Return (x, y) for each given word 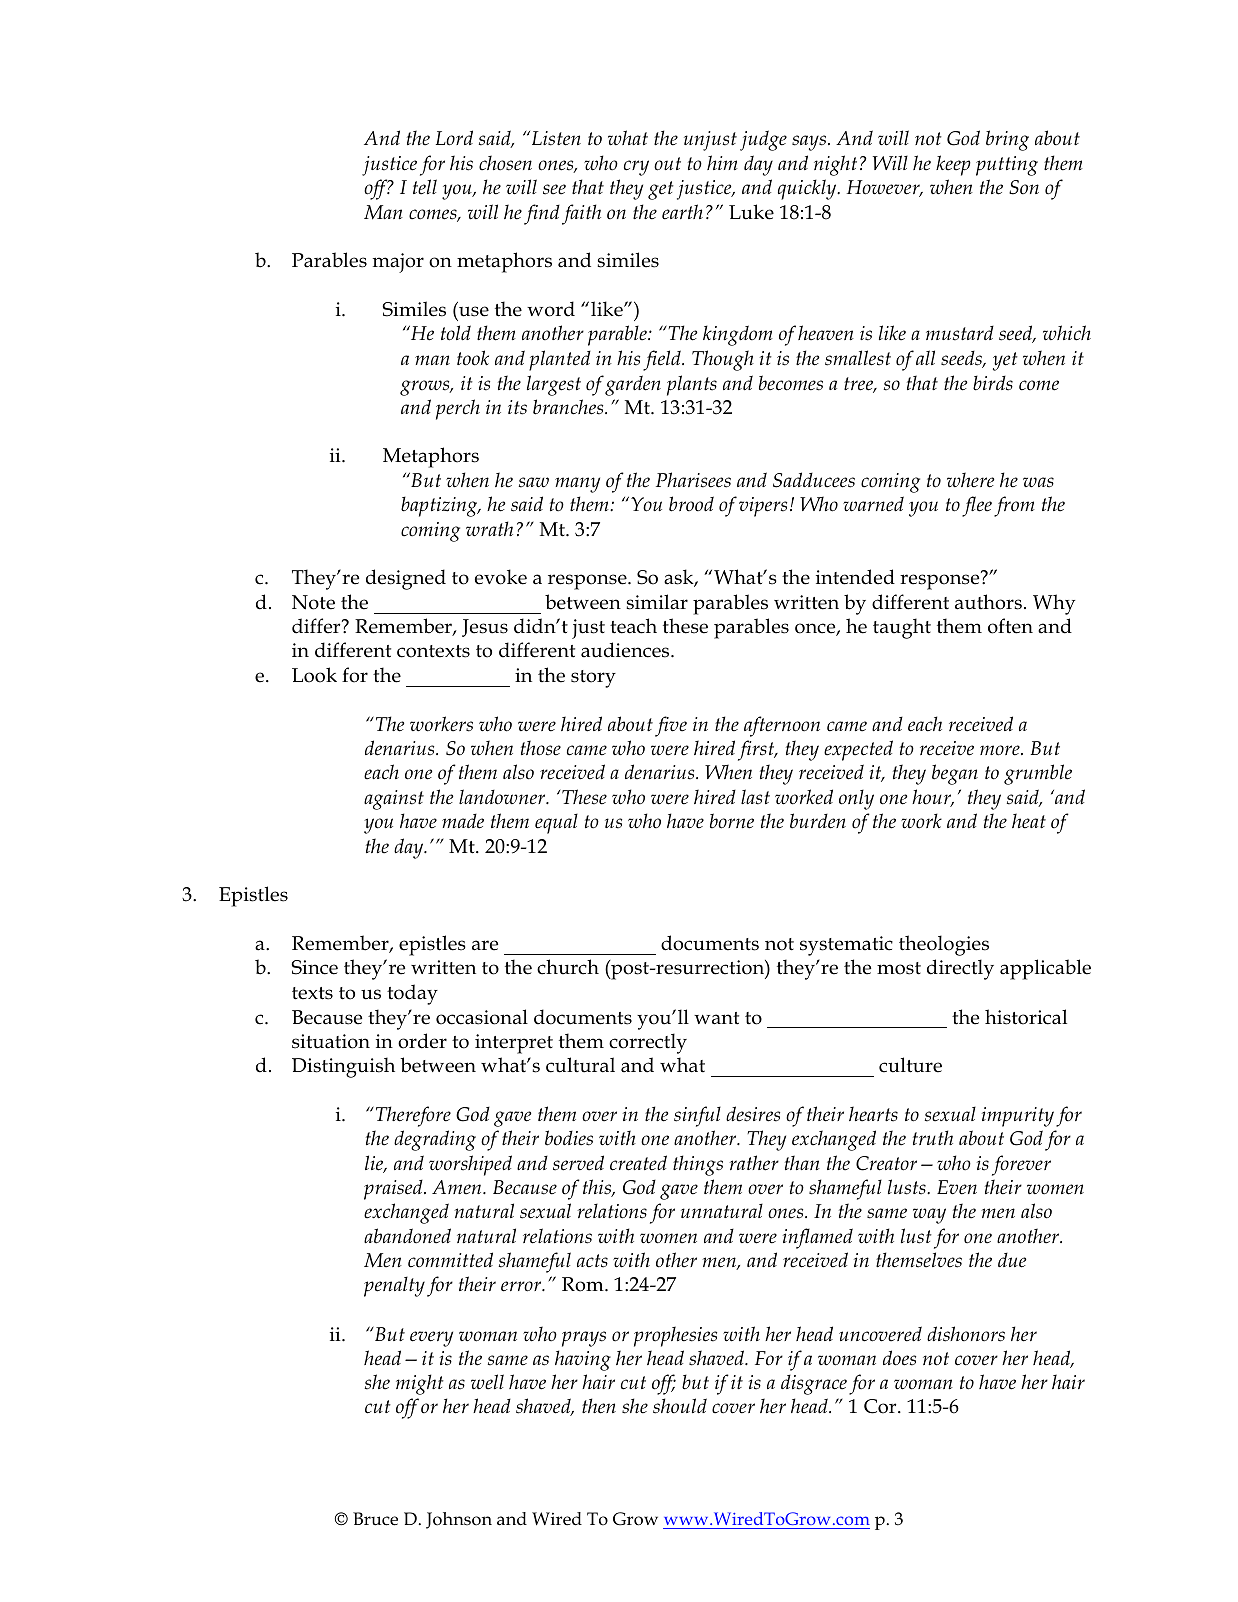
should (680, 1406)
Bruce (375, 1519)
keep (953, 165)
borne (732, 821)
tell (425, 187)
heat (1029, 821)
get (661, 190)
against (394, 800)
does (899, 1358)
